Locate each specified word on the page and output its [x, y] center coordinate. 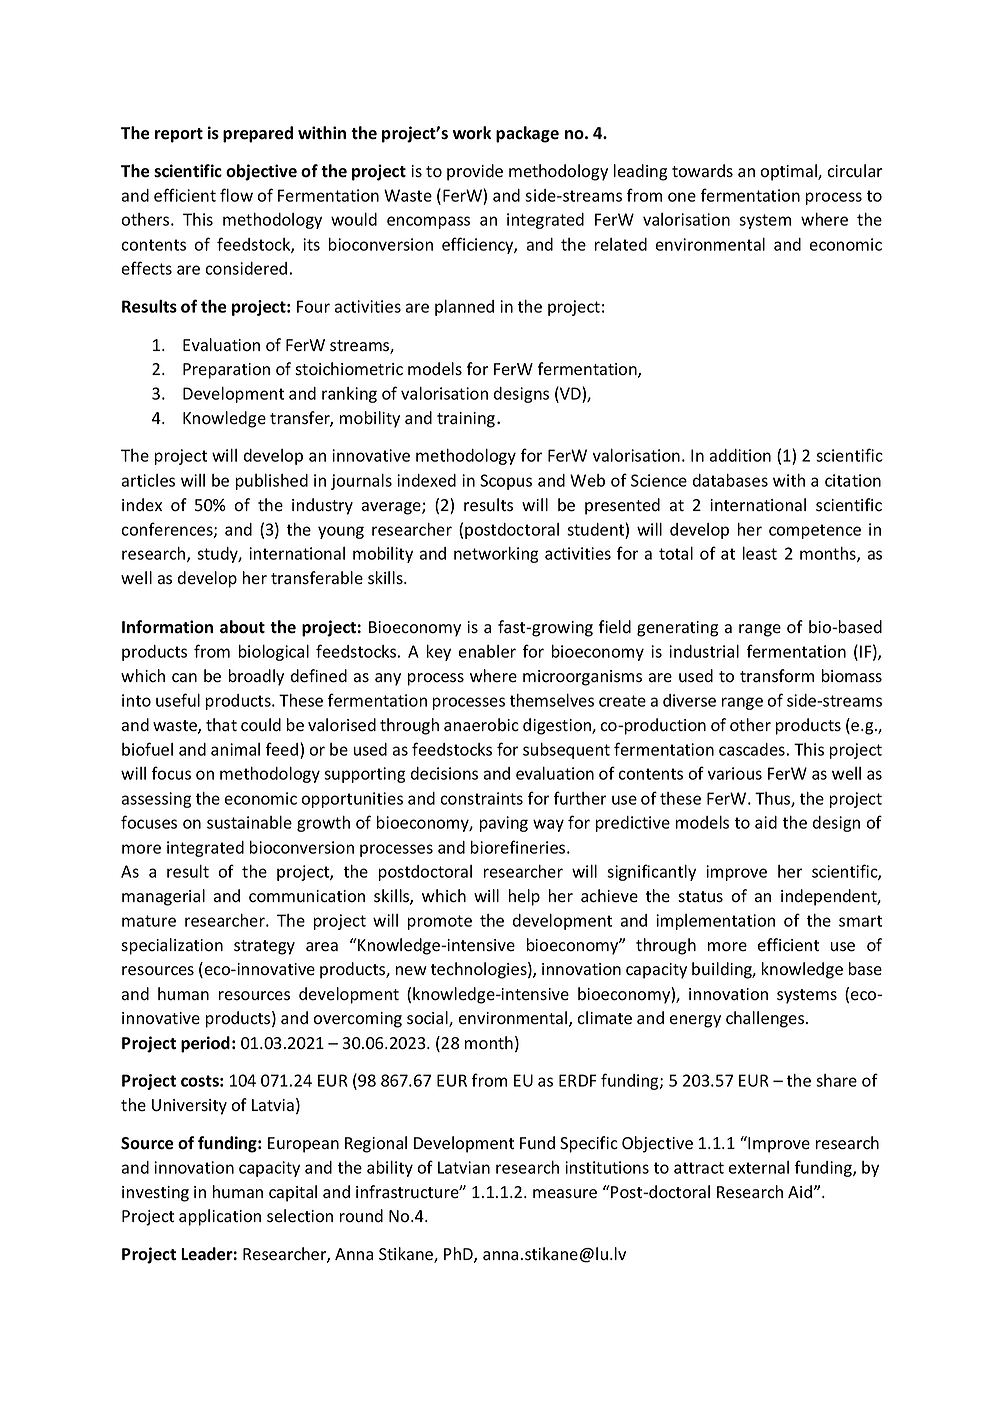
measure [565, 1194]
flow [236, 195]
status [700, 897]
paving [504, 824]
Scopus [506, 482]
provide [475, 172]
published [272, 482]
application [220, 1217]
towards [702, 171]
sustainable [249, 822]
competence [815, 531]
